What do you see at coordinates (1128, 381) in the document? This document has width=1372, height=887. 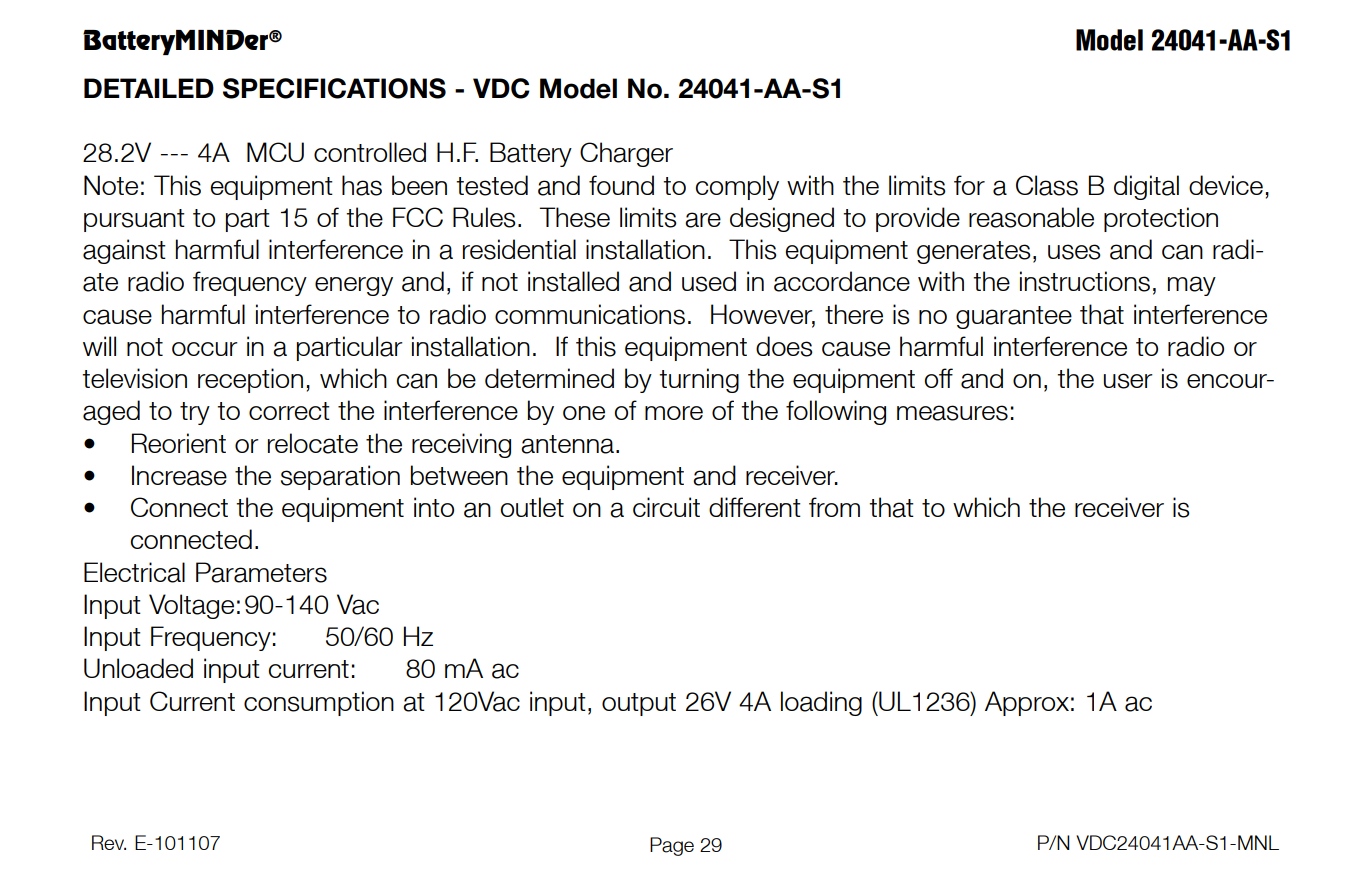 I see `user` at bounding box center [1128, 381].
